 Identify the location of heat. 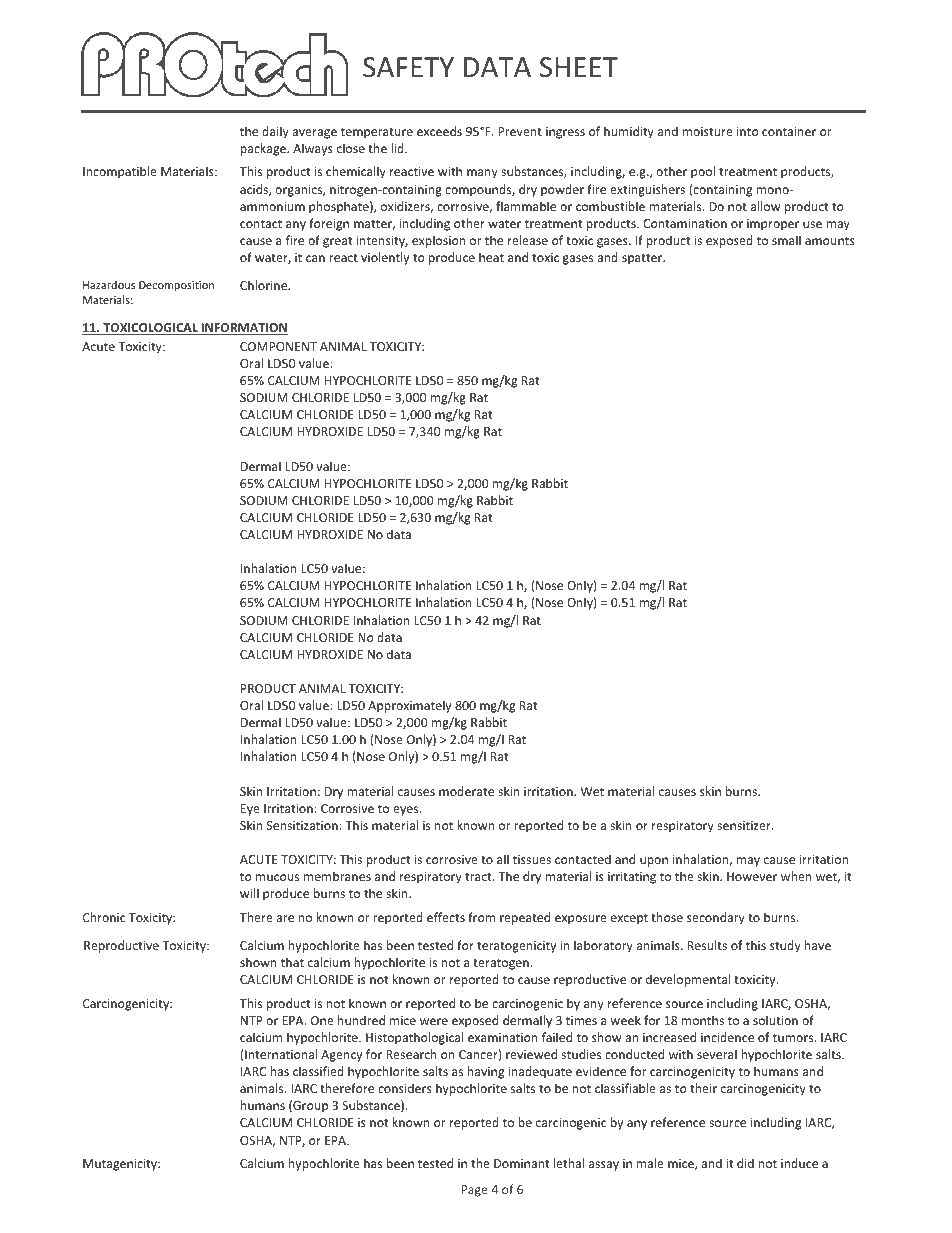
(491, 257).
